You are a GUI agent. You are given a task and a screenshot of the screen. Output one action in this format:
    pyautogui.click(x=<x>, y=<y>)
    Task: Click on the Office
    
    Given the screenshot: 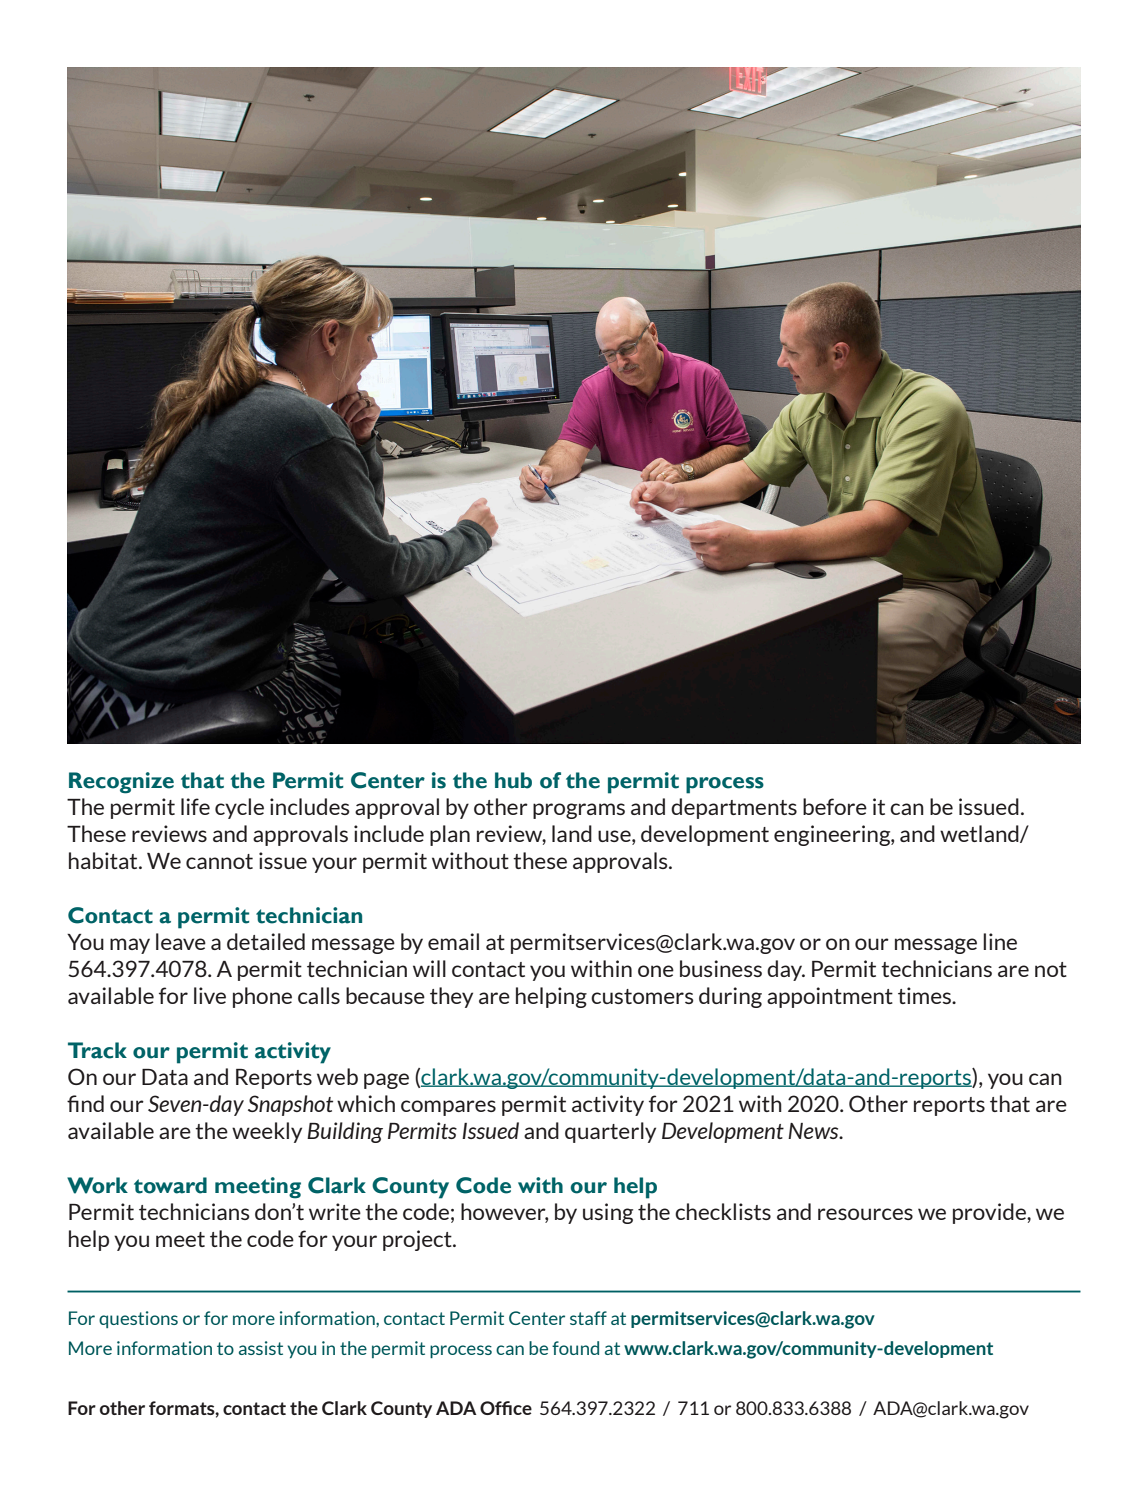 What is the action you would take?
    pyautogui.click(x=506, y=1408)
